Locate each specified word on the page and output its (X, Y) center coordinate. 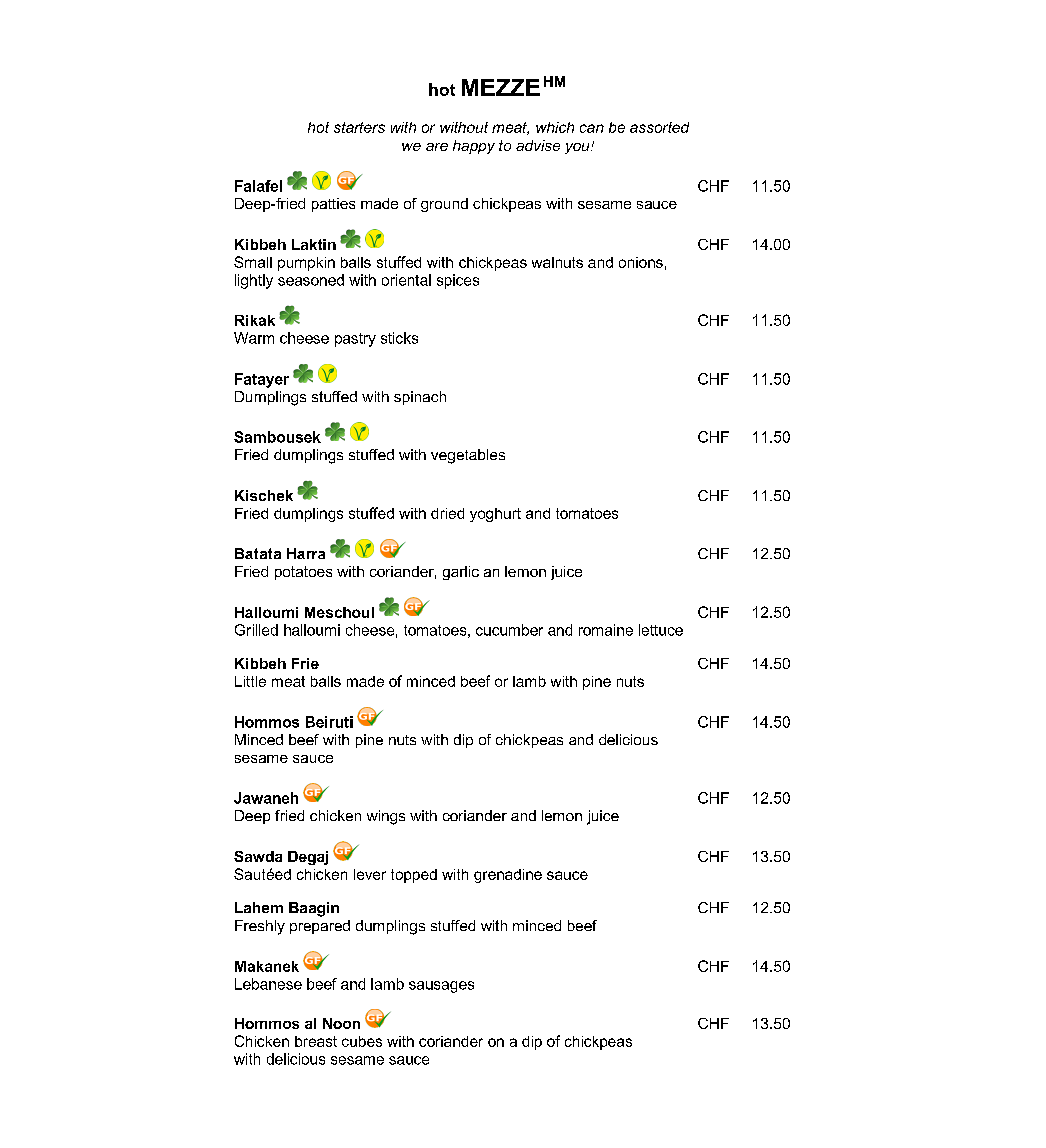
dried (447, 513)
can (592, 128)
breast (316, 1041)
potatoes (303, 573)
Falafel (258, 186)
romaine (606, 630)
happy (474, 147)
